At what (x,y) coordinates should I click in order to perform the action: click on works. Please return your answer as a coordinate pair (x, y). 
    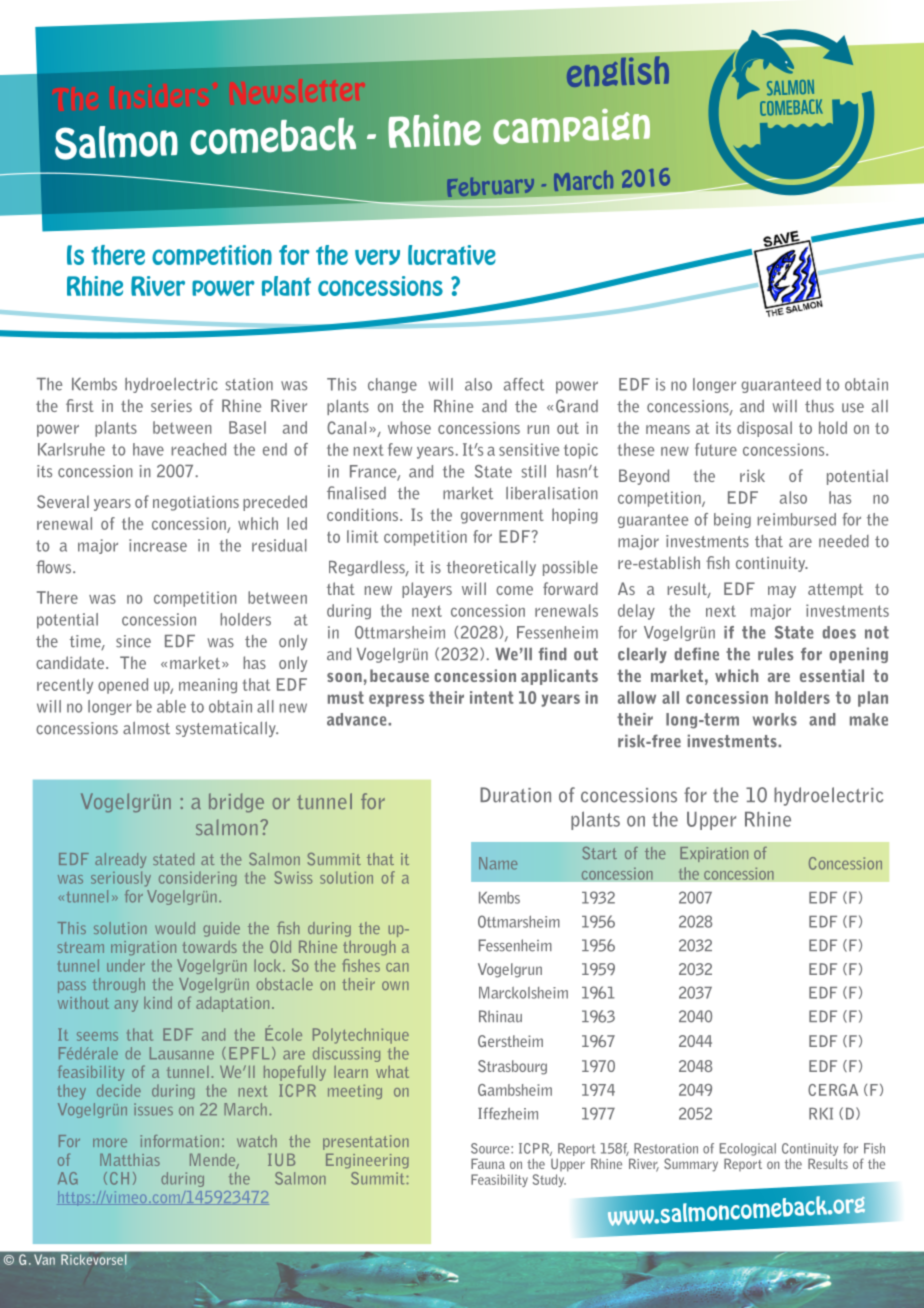
    Looking at the image, I should click on (775, 719).
